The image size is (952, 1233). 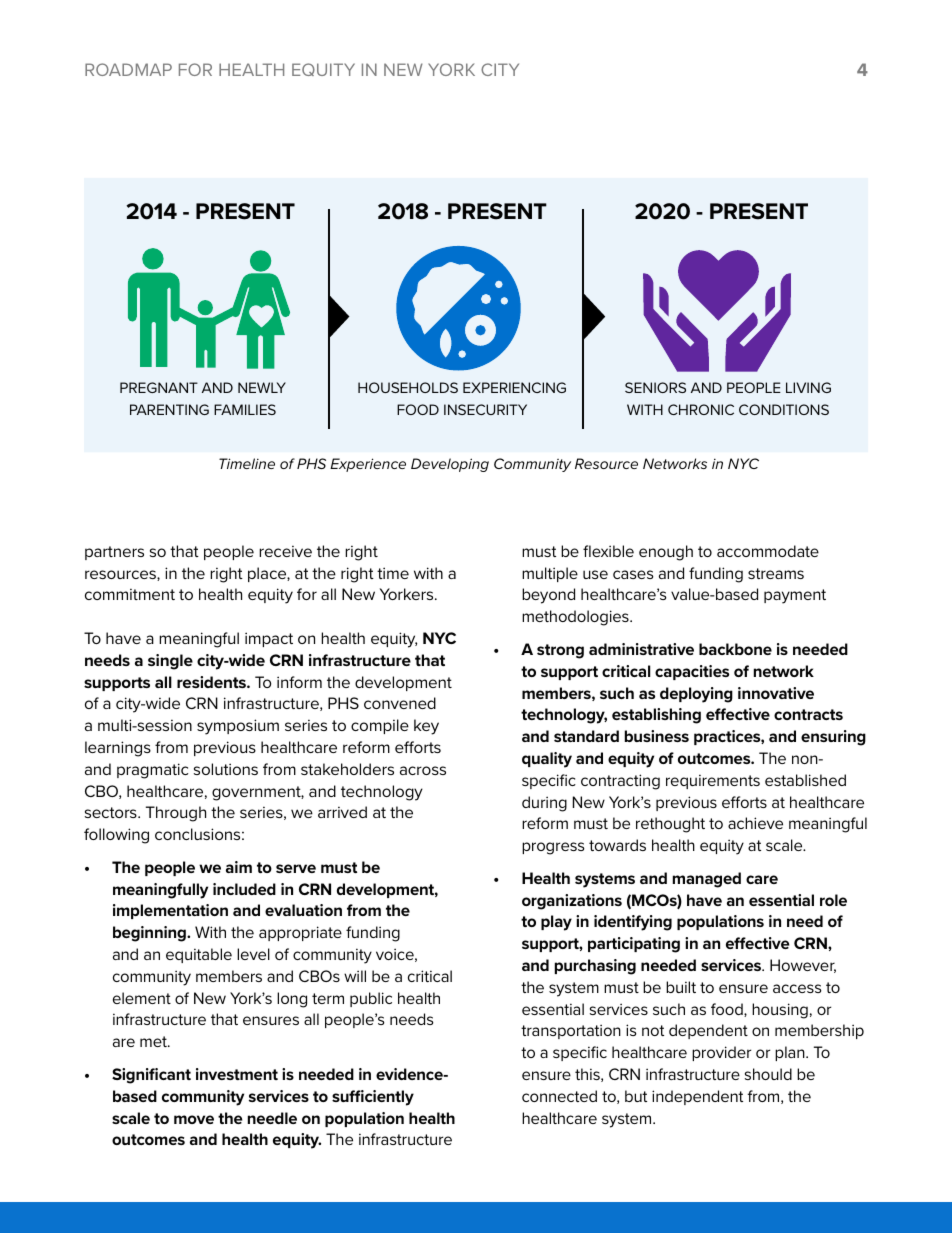 I want to click on streams, so click(x=776, y=573).
